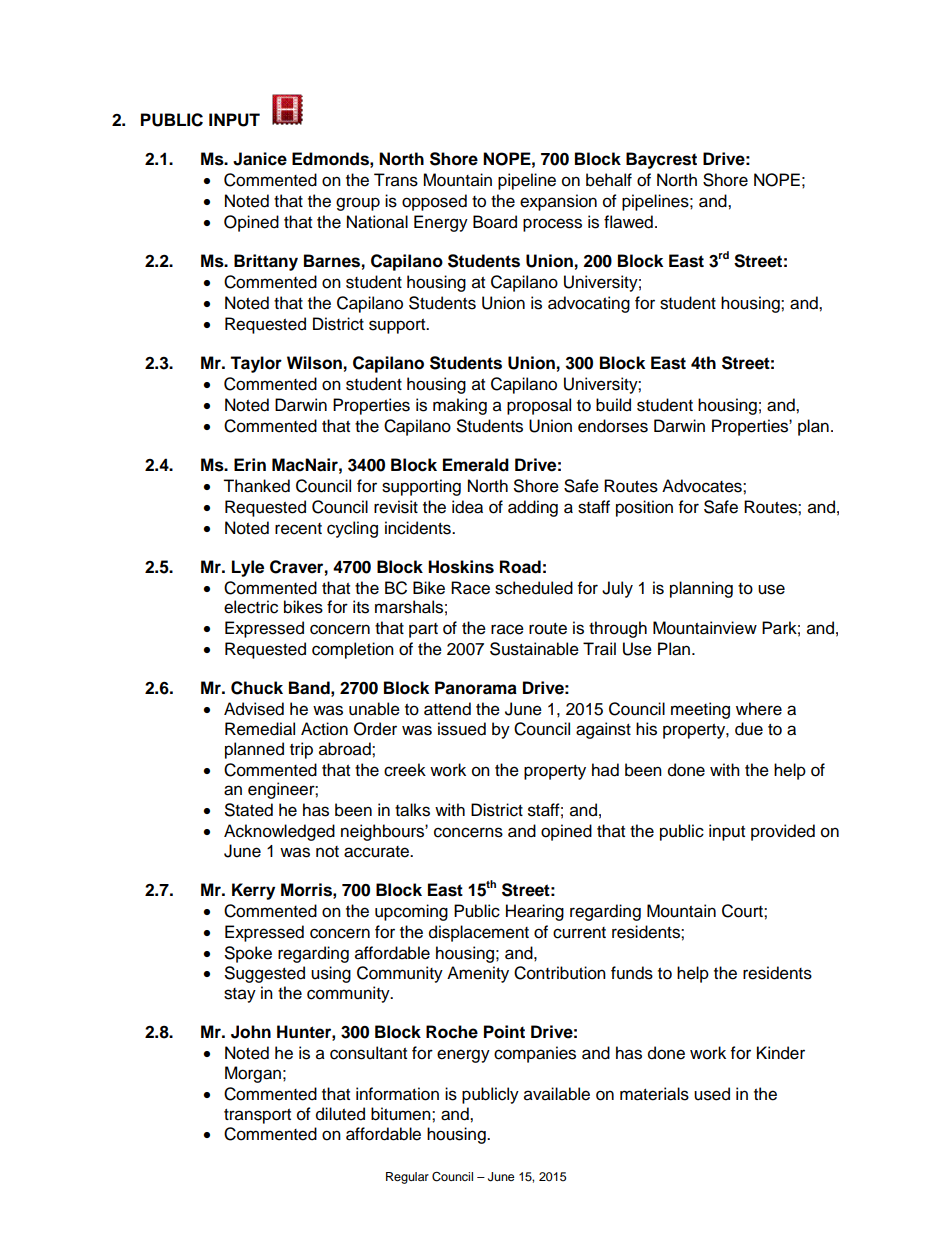 The height and width of the page is (1233, 952). I want to click on proposal, so click(539, 406).
